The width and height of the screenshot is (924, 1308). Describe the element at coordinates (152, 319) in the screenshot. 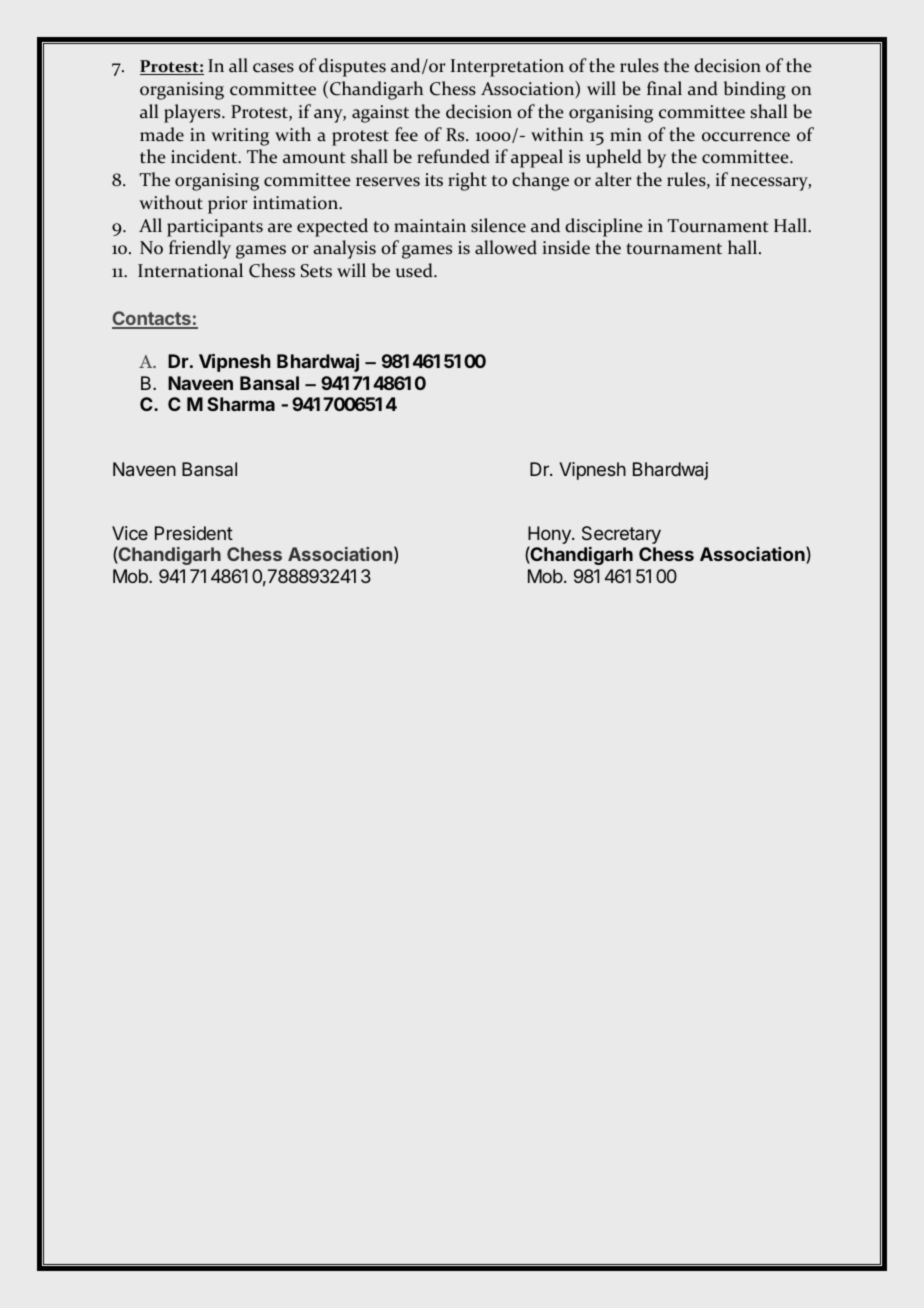

I see `Contacts` at that location.
